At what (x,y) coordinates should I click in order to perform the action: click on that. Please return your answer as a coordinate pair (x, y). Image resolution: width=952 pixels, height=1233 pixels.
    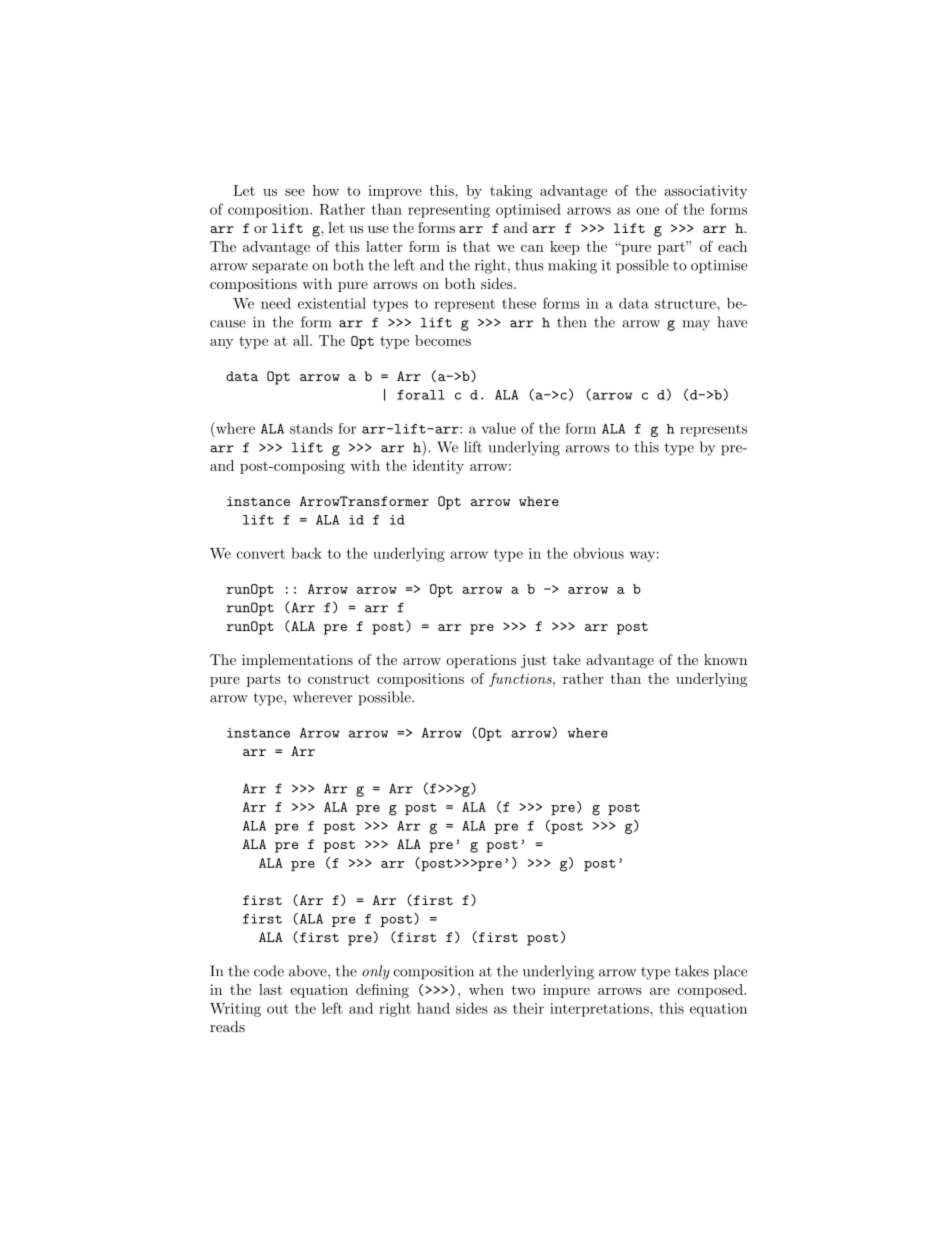
    Looking at the image, I should click on (476, 246).
